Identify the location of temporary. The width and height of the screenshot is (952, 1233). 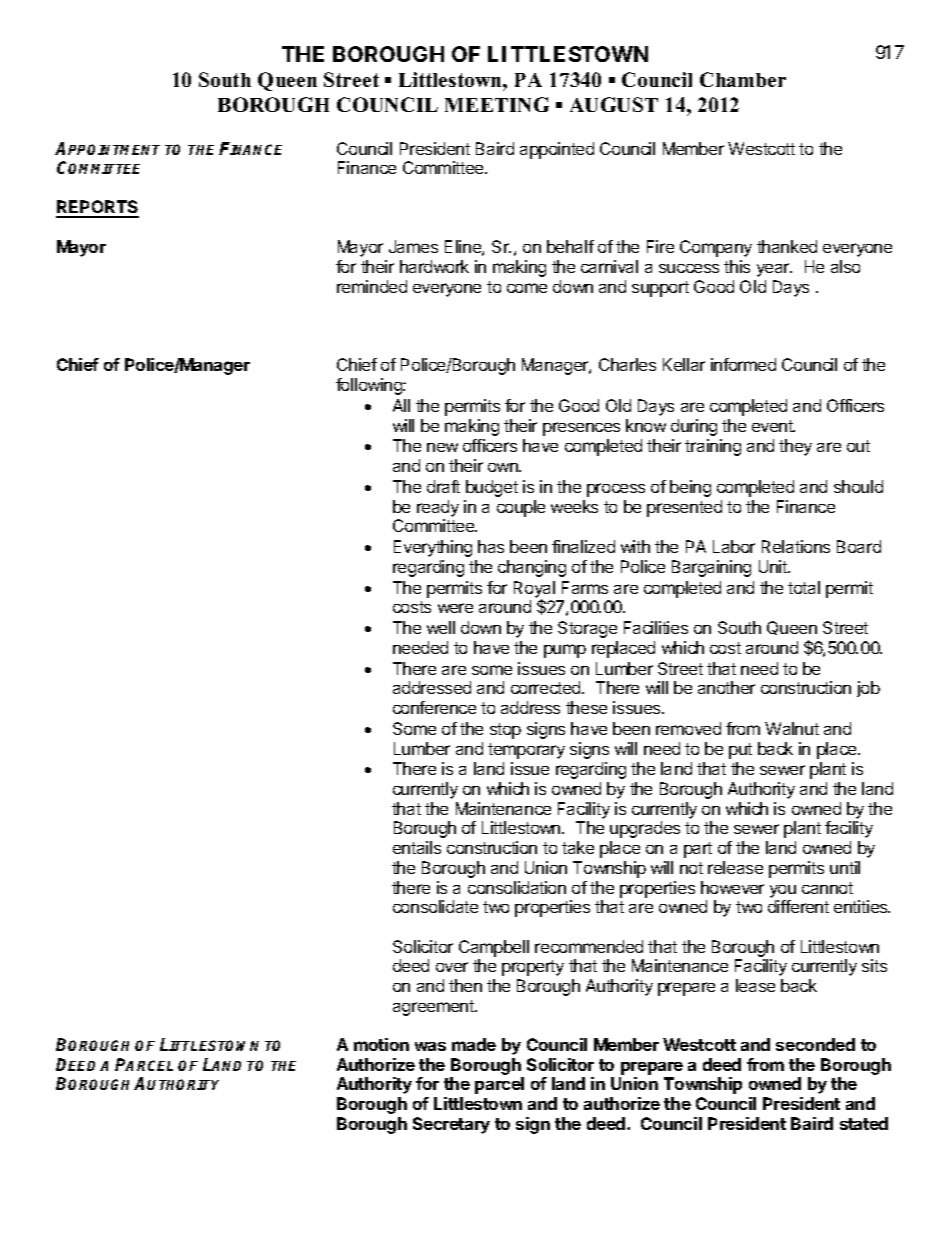
(526, 751).
